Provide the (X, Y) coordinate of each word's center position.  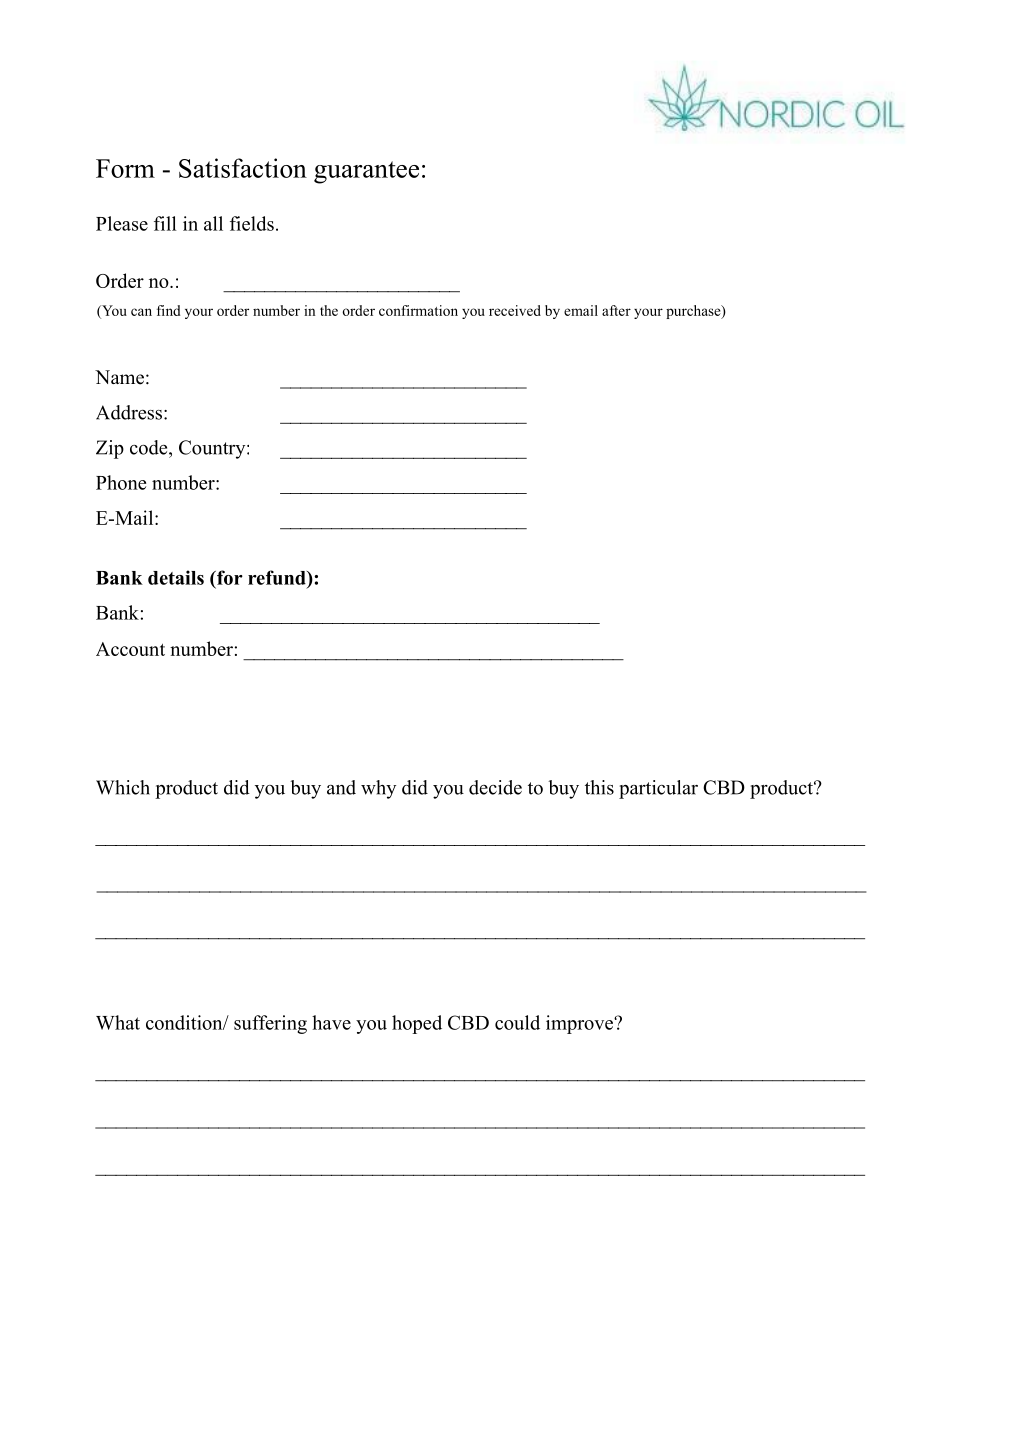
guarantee (366, 172)
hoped (417, 1024)
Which (123, 787)
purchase (694, 312)
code (150, 447)
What (118, 1022)
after (616, 310)
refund (278, 577)
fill (165, 223)
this (599, 787)
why (378, 789)
